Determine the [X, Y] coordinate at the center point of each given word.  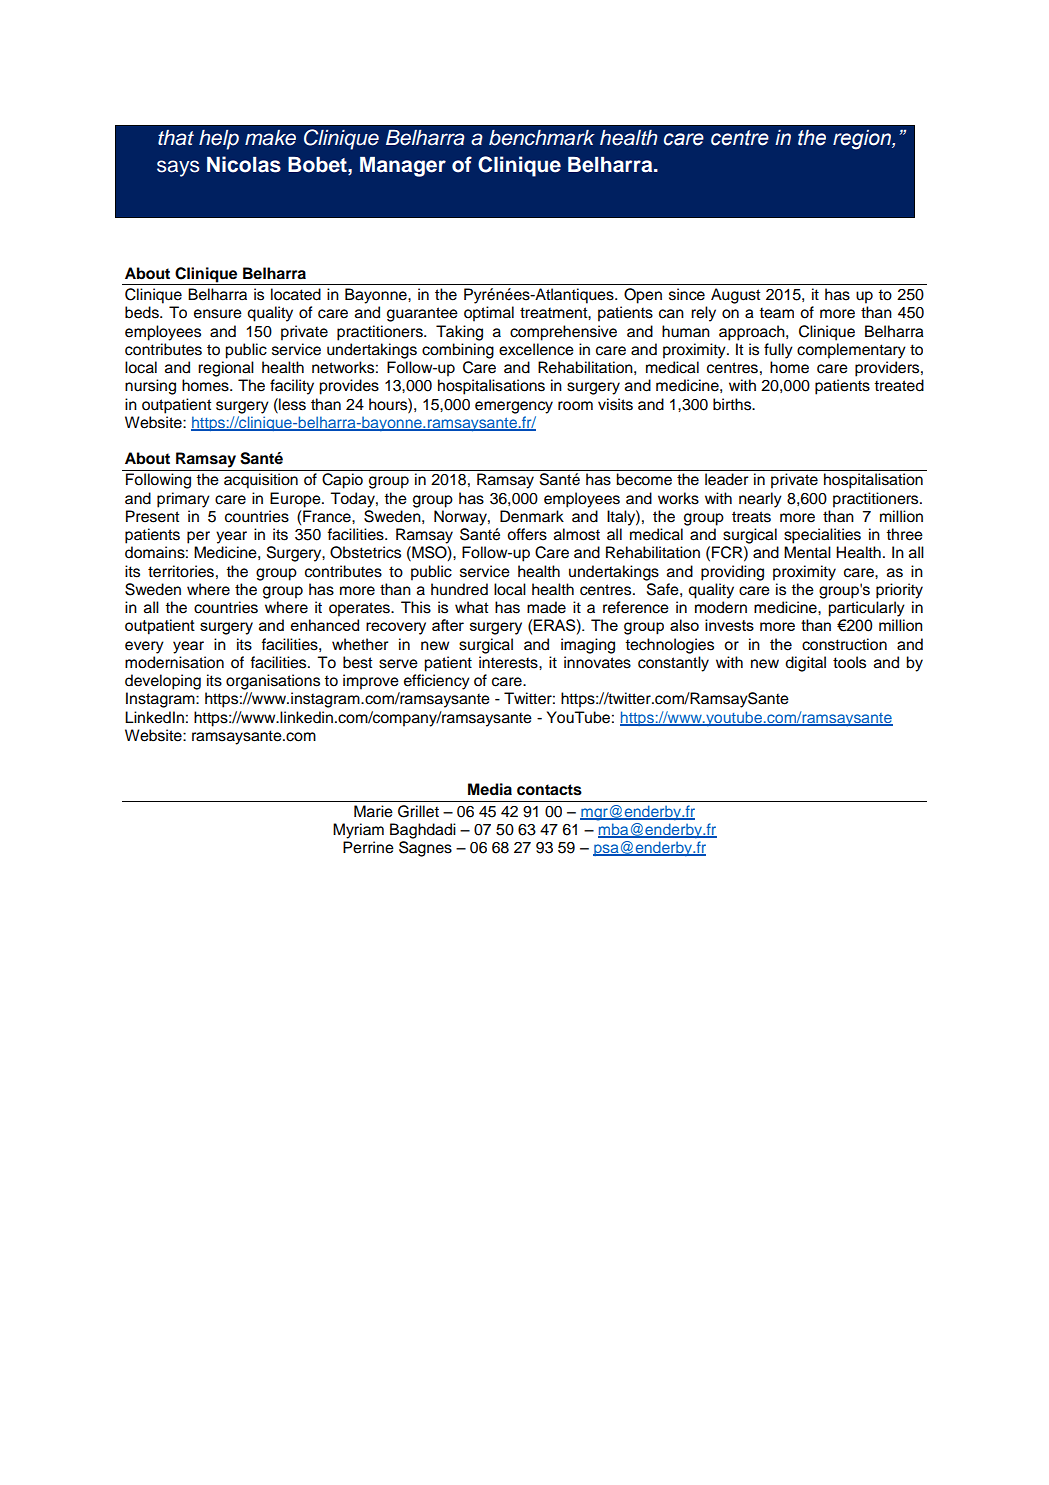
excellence [536, 349]
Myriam [358, 831]
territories [181, 571]
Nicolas [244, 164]
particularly [866, 609]
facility [292, 387]
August [736, 296]
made [546, 607]
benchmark [542, 138]
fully [778, 351]
